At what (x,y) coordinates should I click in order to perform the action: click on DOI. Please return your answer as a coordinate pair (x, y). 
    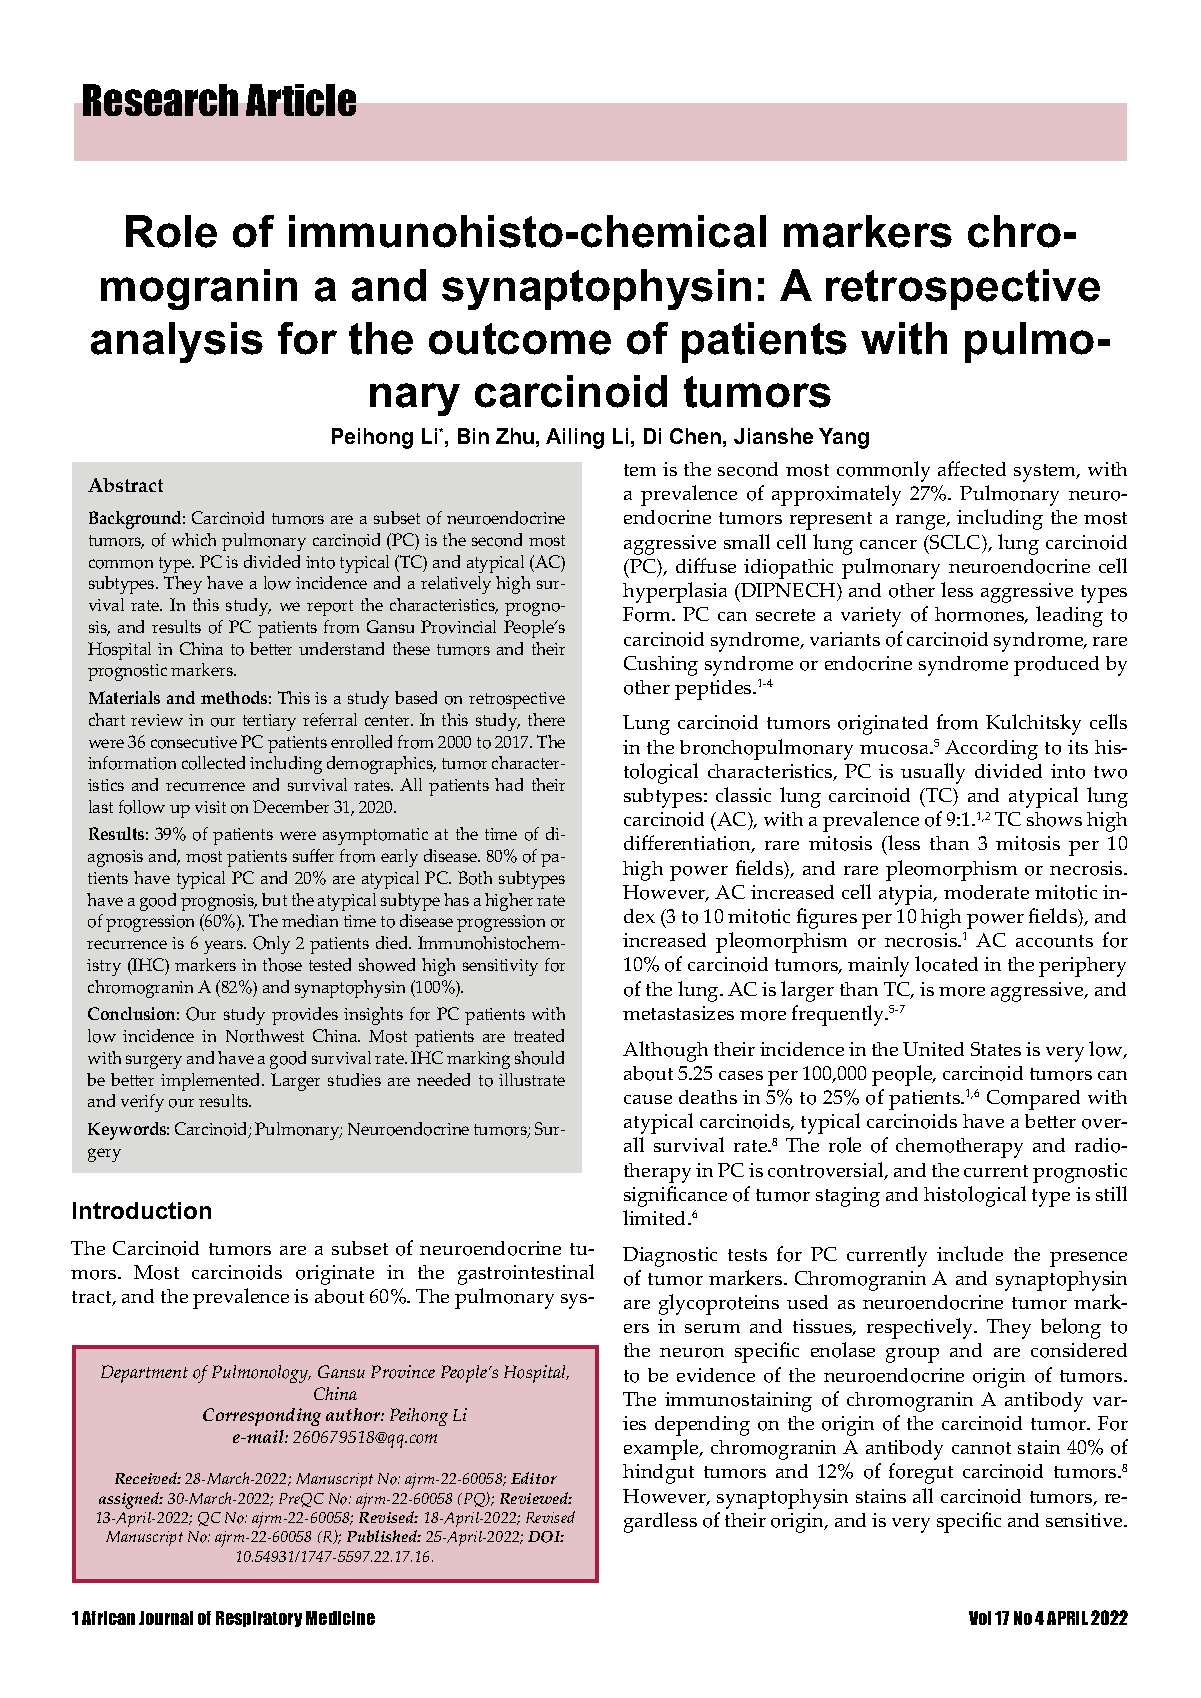
    Looking at the image, I should click on (546, 1537).
